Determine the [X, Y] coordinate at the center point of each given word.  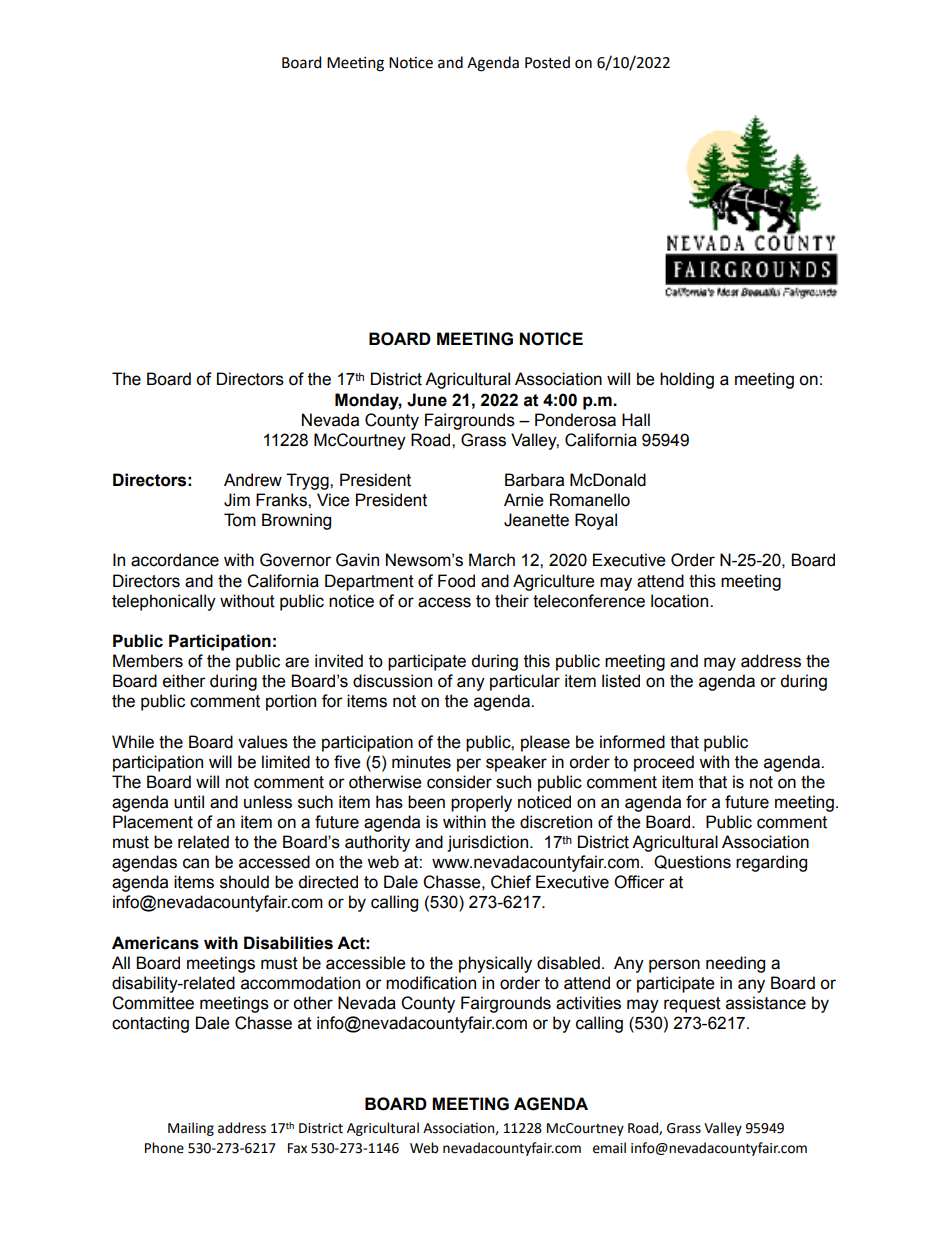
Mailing [191, 1129]
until [189, 802]
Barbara [534, 480]
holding [687, 380]
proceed [664, 763]
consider [459, 782]
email [609, 1148]
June [427, 400]
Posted [547, 62]
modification [431, 983]
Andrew [253, 480]
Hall [636, 420]
